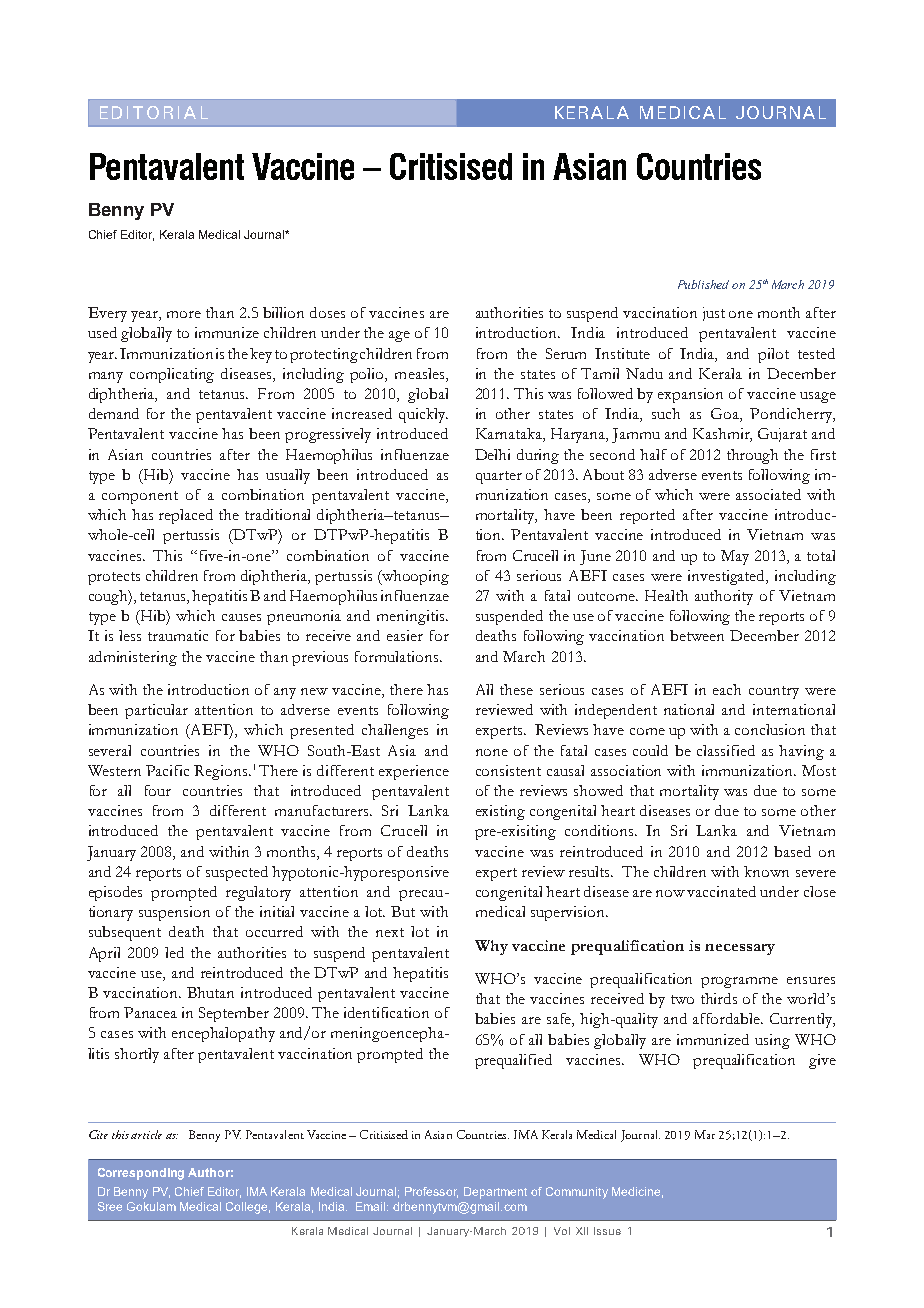 The height and width of the screenshot is (1308, 924). What do you see at coordinates (726, 750) in the screenshot?
I see `classified` at bounding box center [726, 750].
